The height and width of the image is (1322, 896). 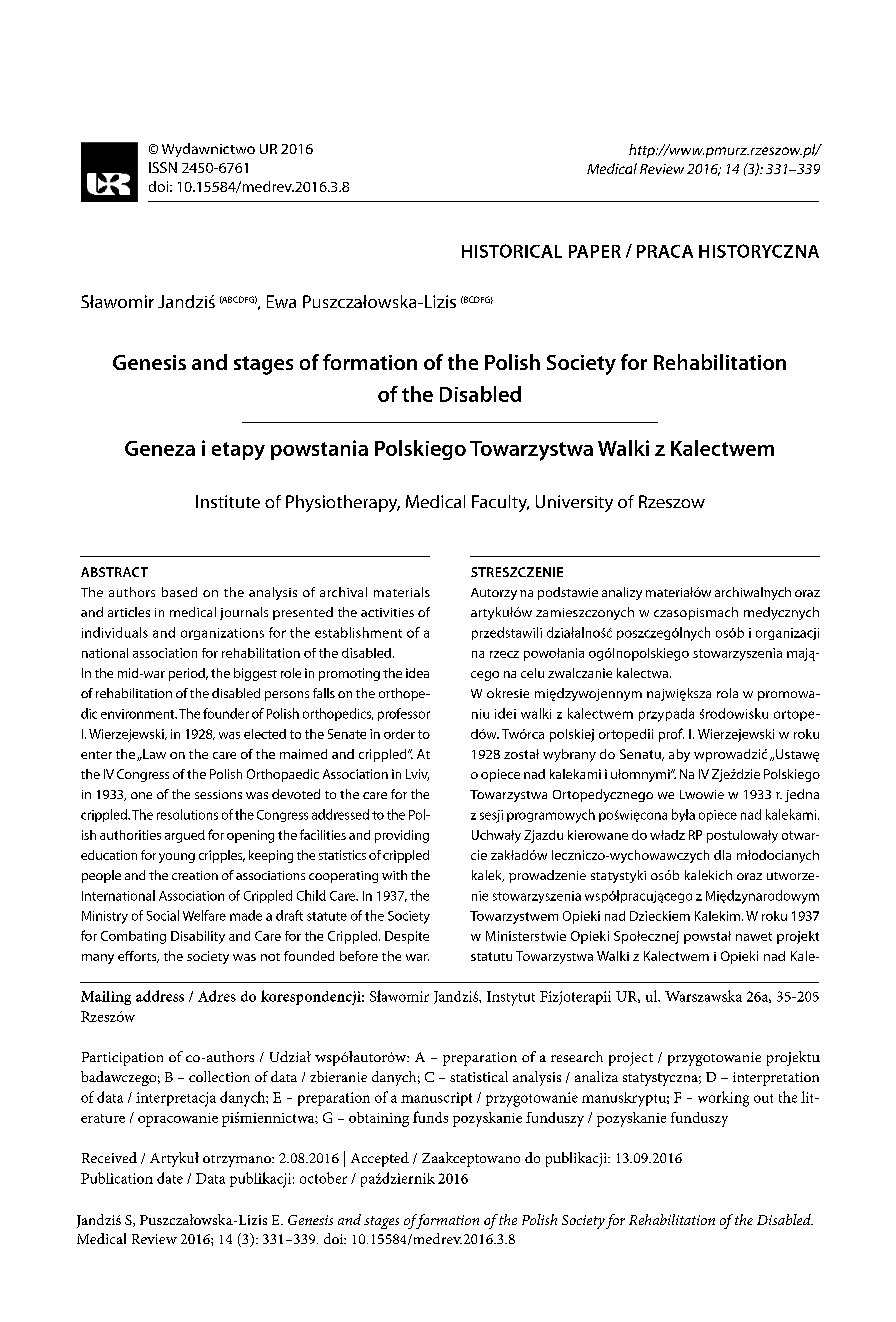 What do you see at coordinates (512, 251) in the image?
I see `HISTORICAL` at bounding box center [512, 251].
